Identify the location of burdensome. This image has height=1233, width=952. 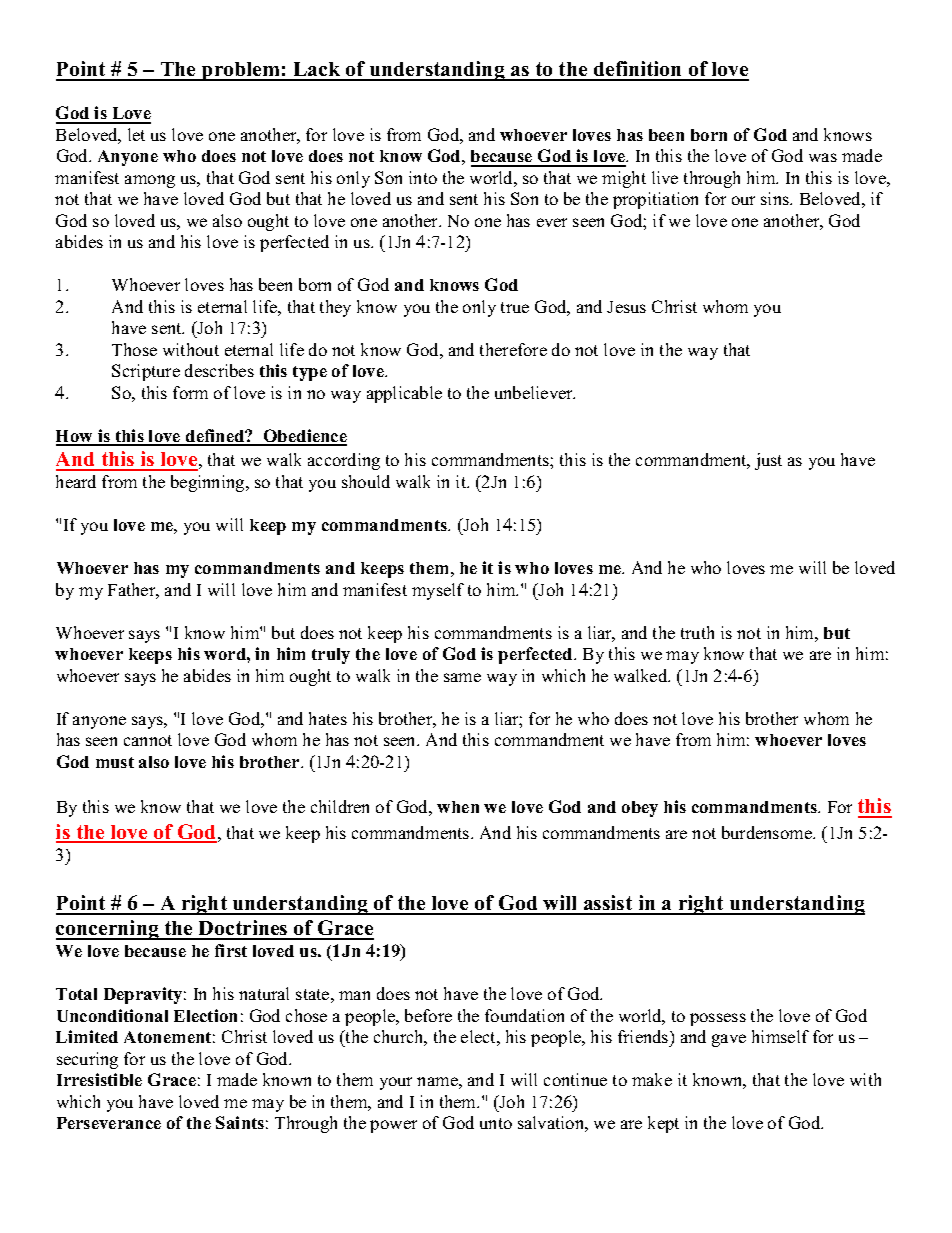
(768, 832).
